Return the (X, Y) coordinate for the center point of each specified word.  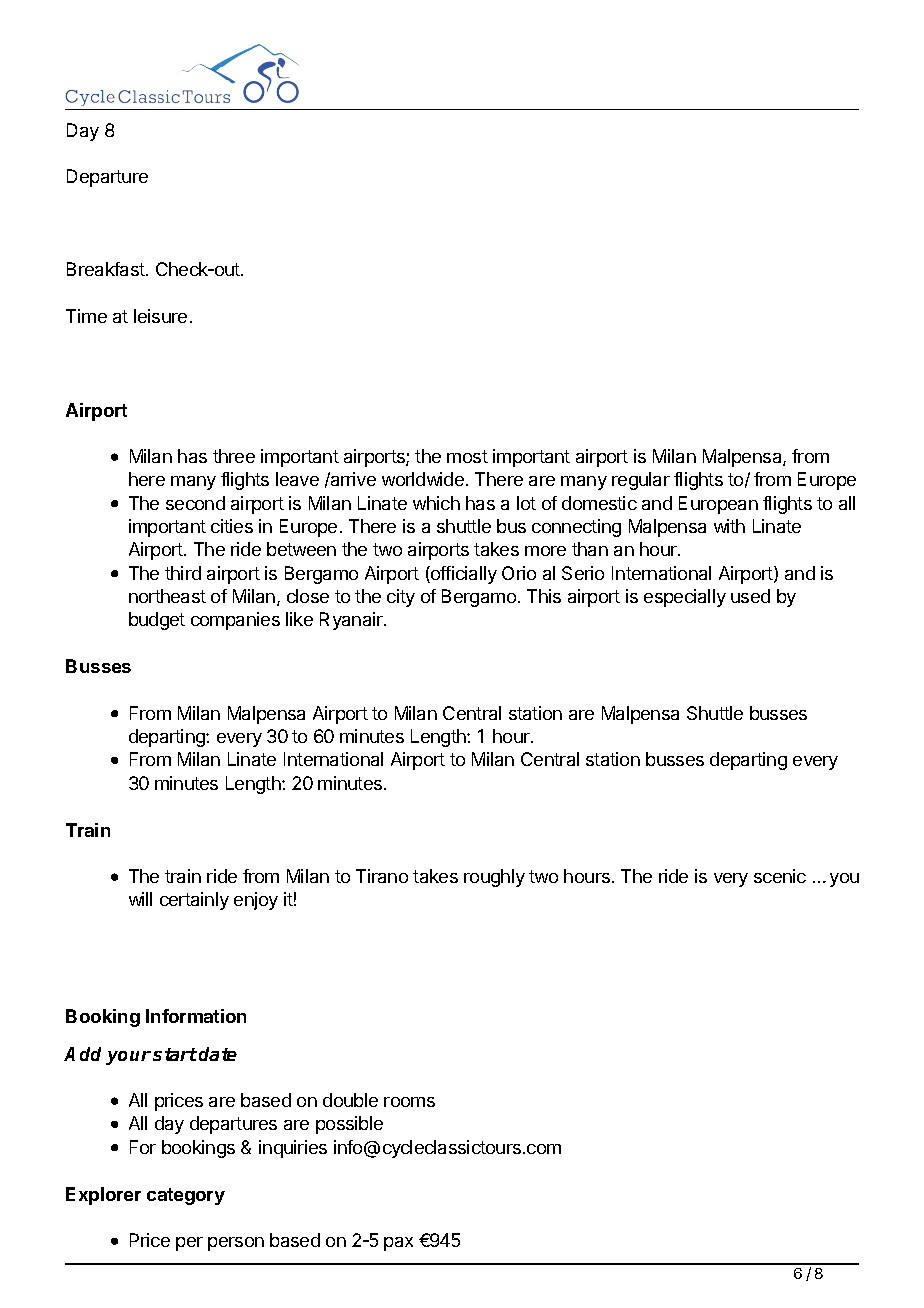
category (186, 1196)
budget (157, 621)
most (467, 456)
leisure (160, 316)
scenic (780, 876)
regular (641, 481)
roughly (494, 878)
